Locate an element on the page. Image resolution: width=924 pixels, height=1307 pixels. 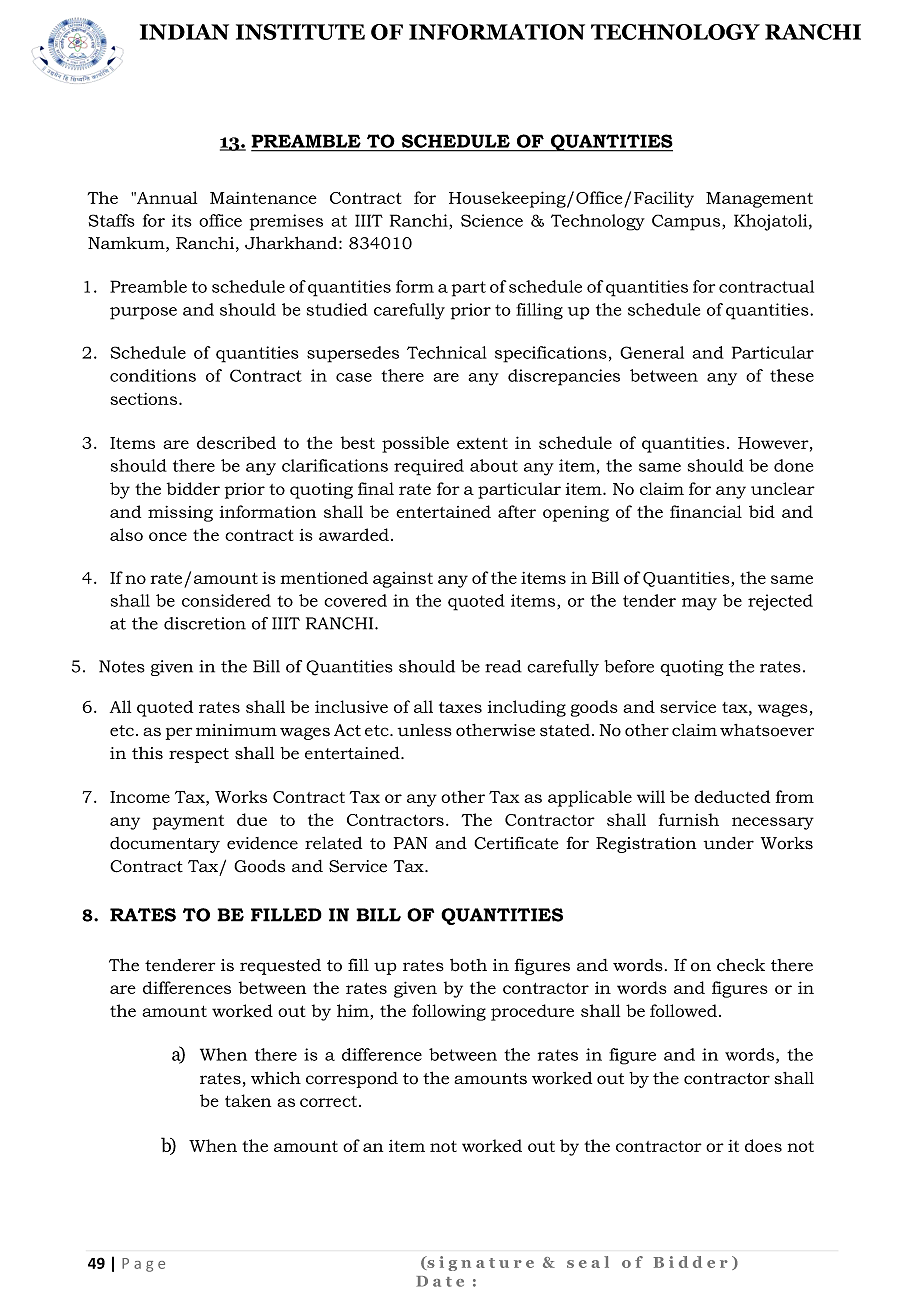
Management is located at coordinates (759, 200).
